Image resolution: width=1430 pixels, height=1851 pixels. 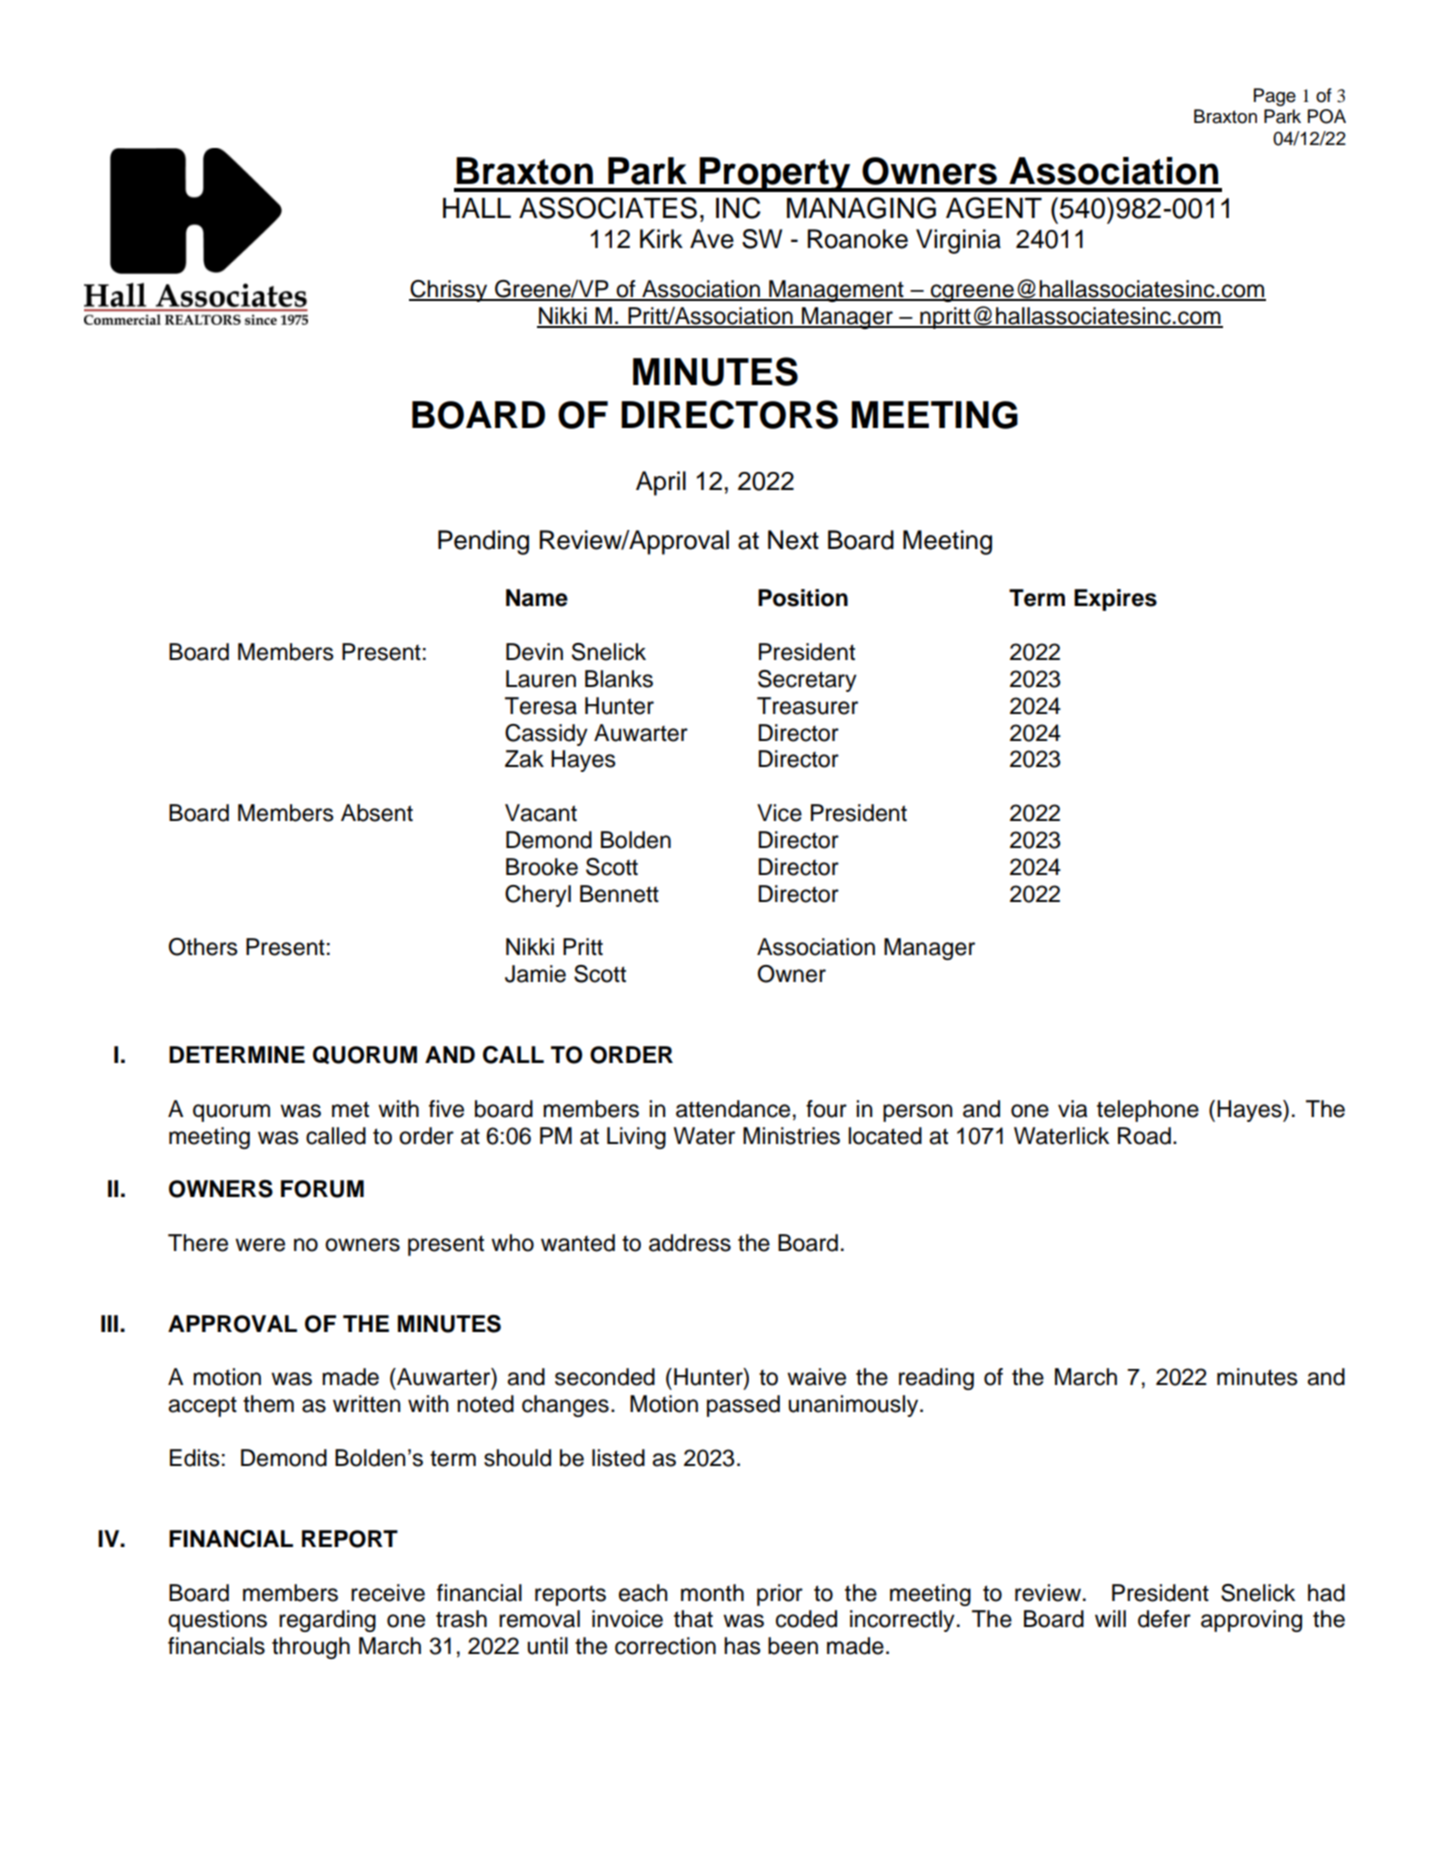 I want to click on questions, so click(x=217, y=1621).
